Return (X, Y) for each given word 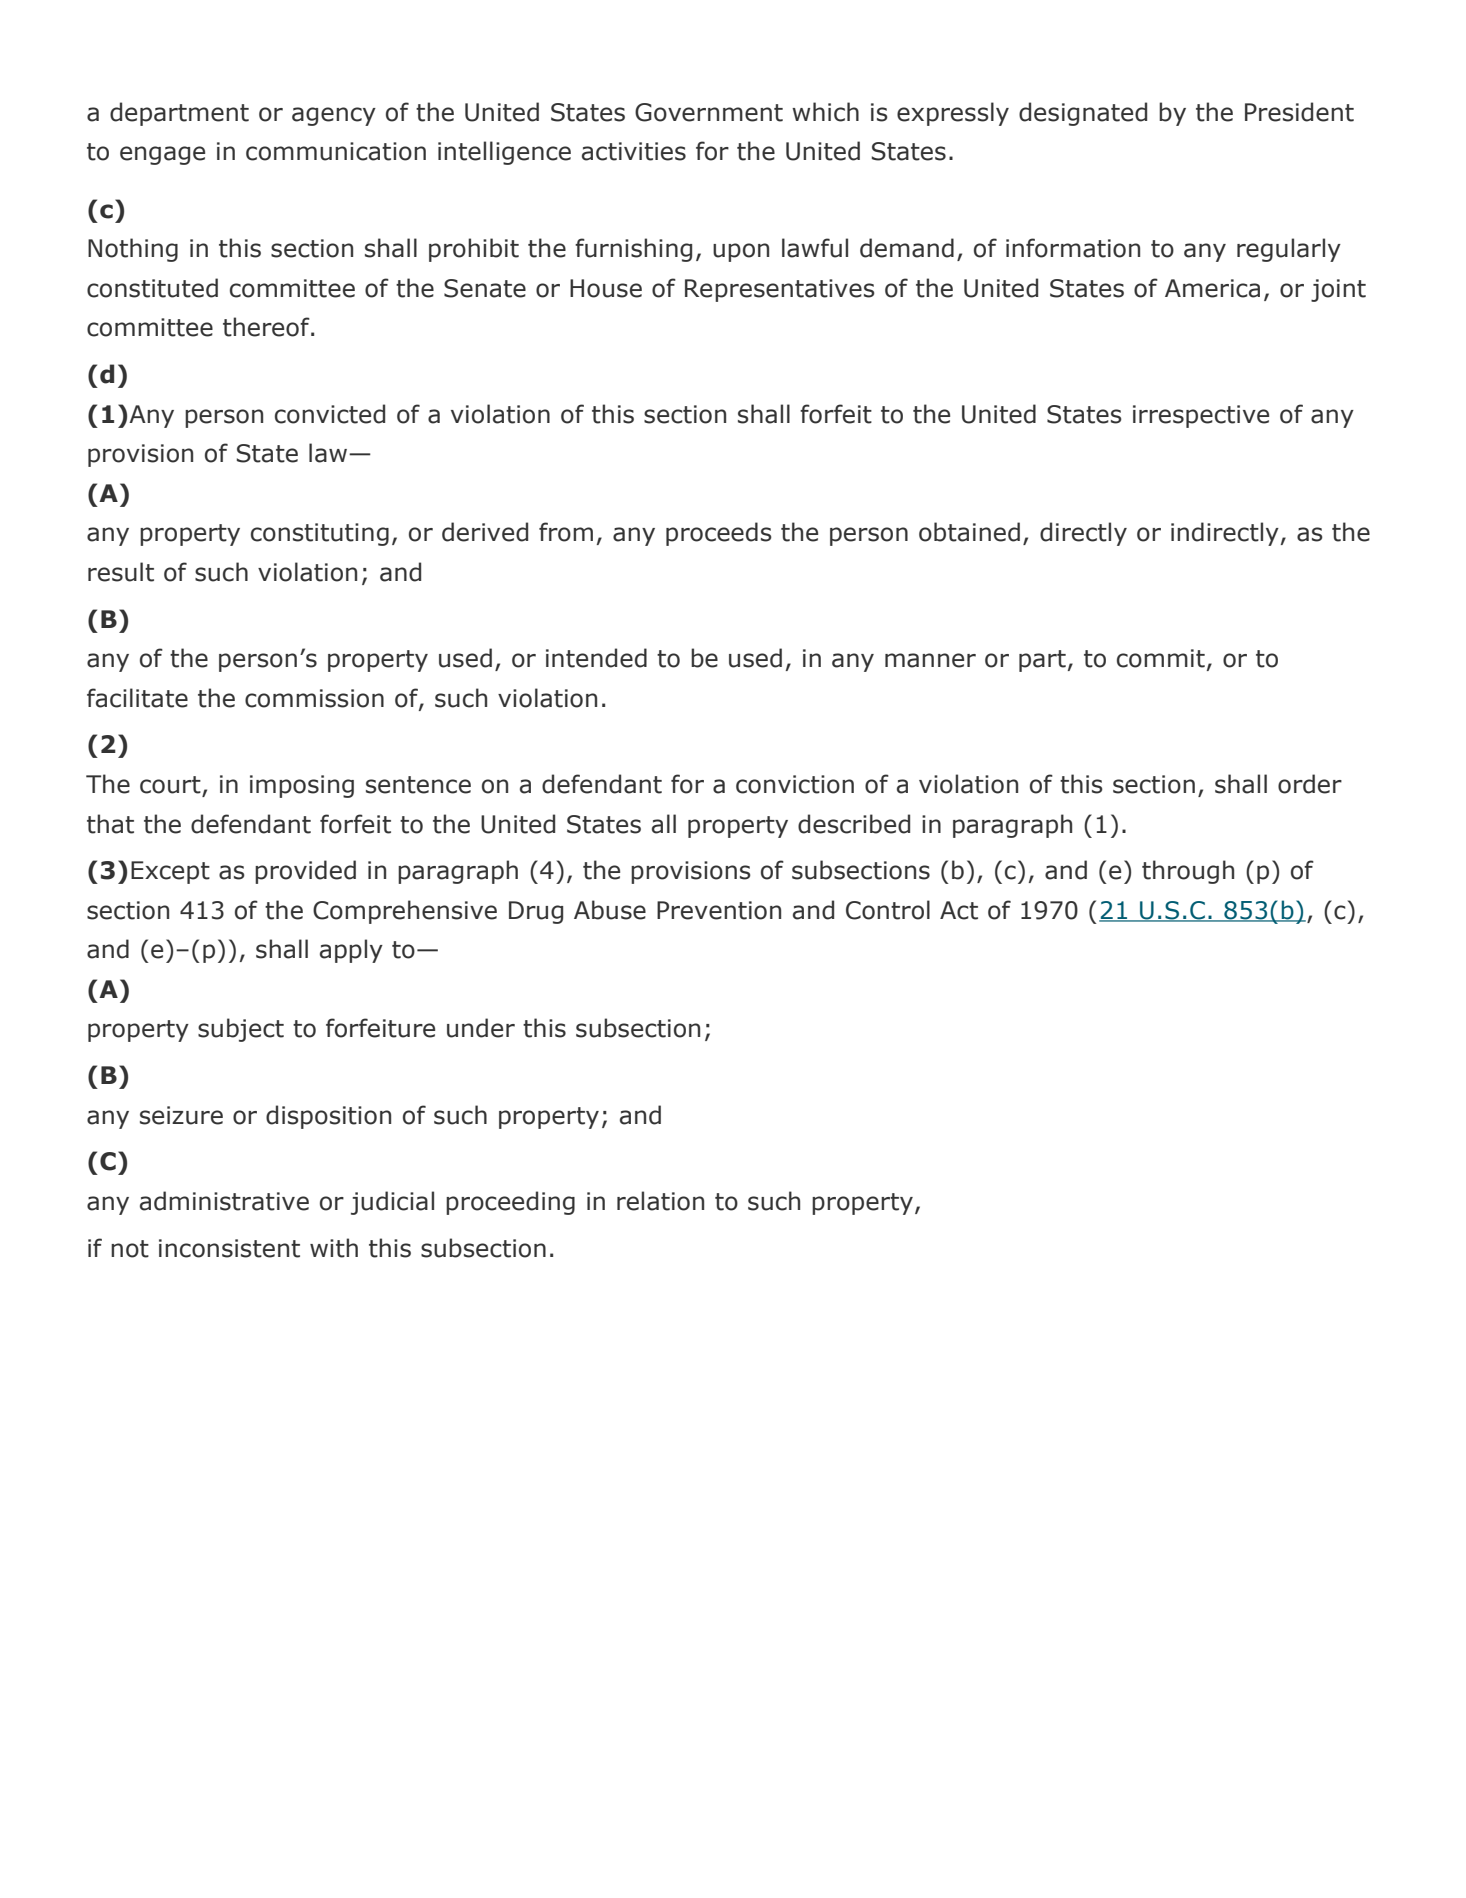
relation (660, 1201)
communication (336, 151)
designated (1083, 114)
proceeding (510, 1203)
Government (709, 112)
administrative (224, 1201)
